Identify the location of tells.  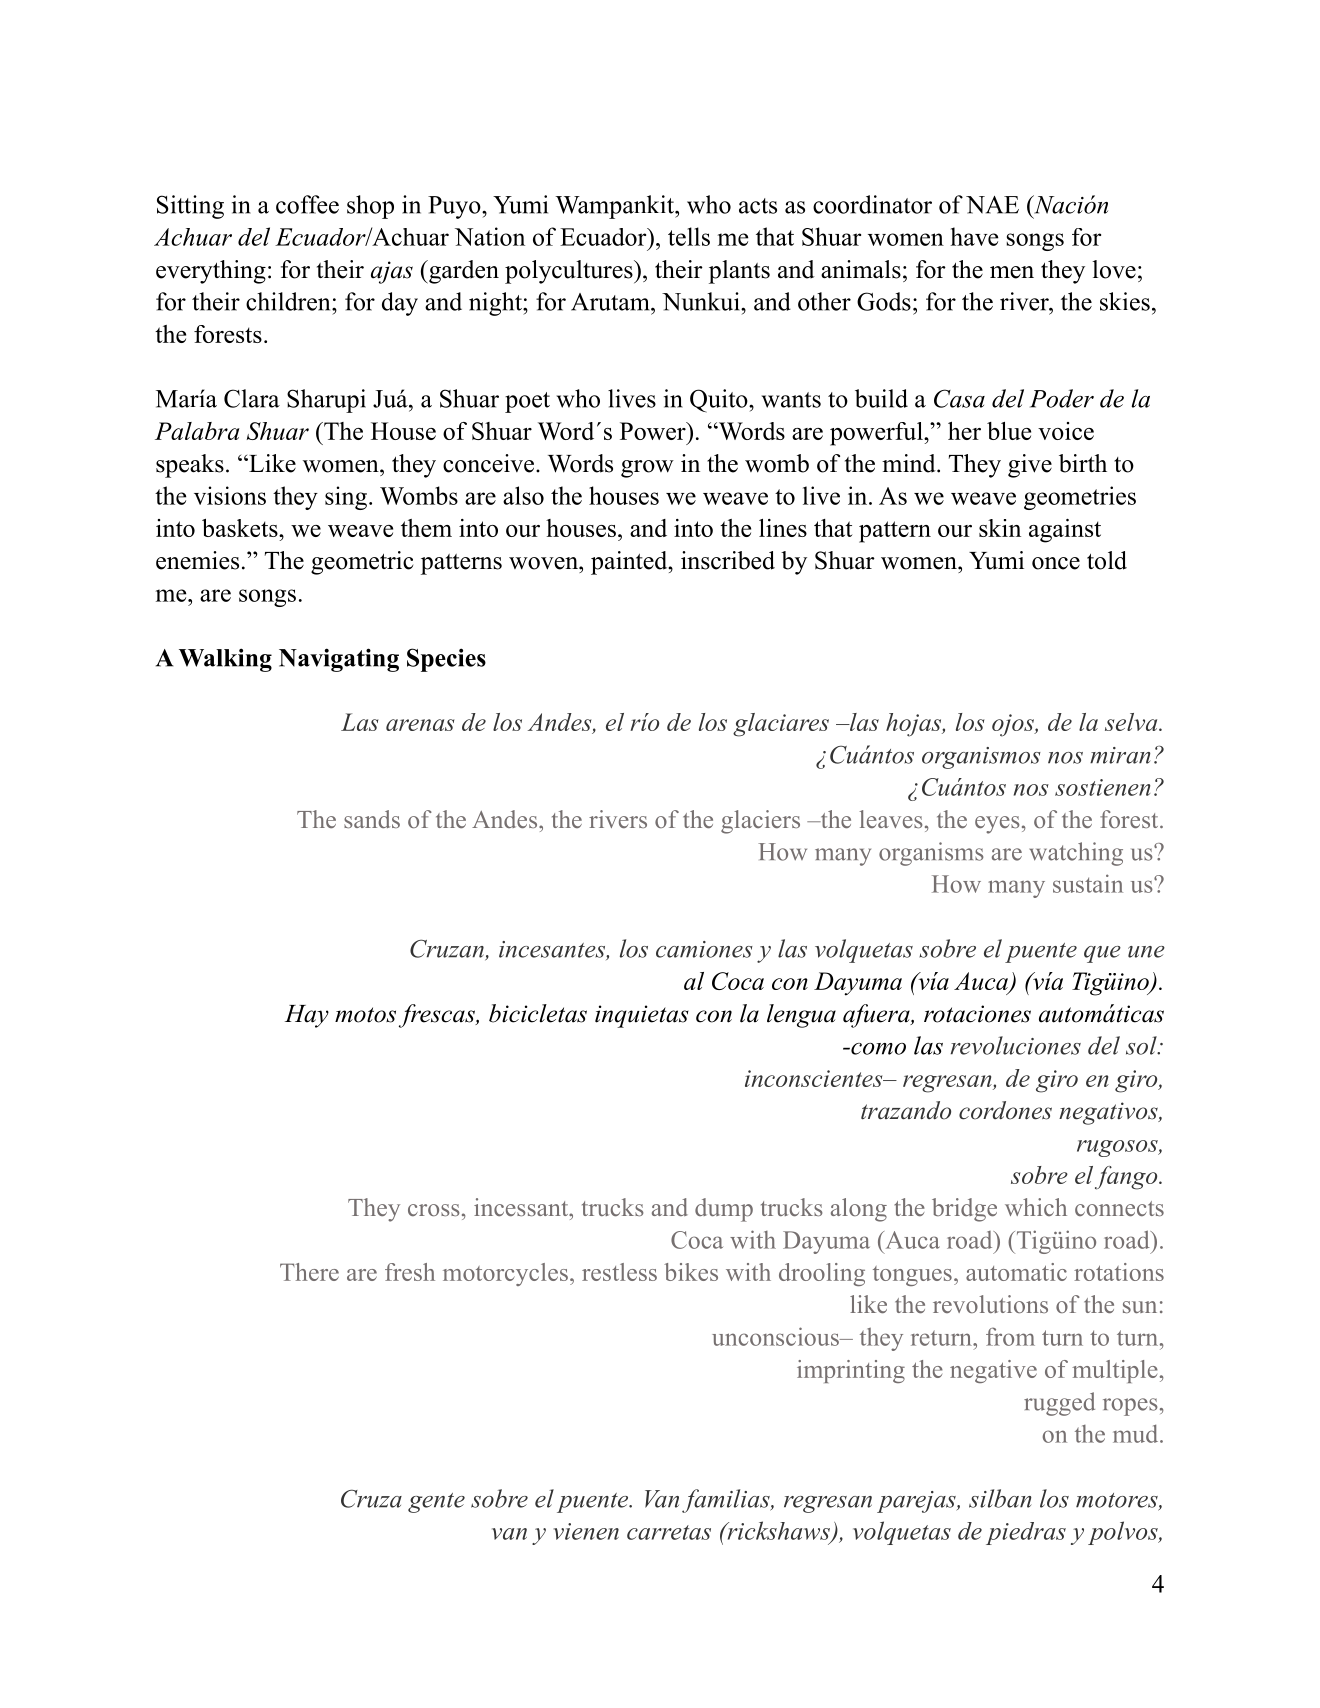
(689, 236).
